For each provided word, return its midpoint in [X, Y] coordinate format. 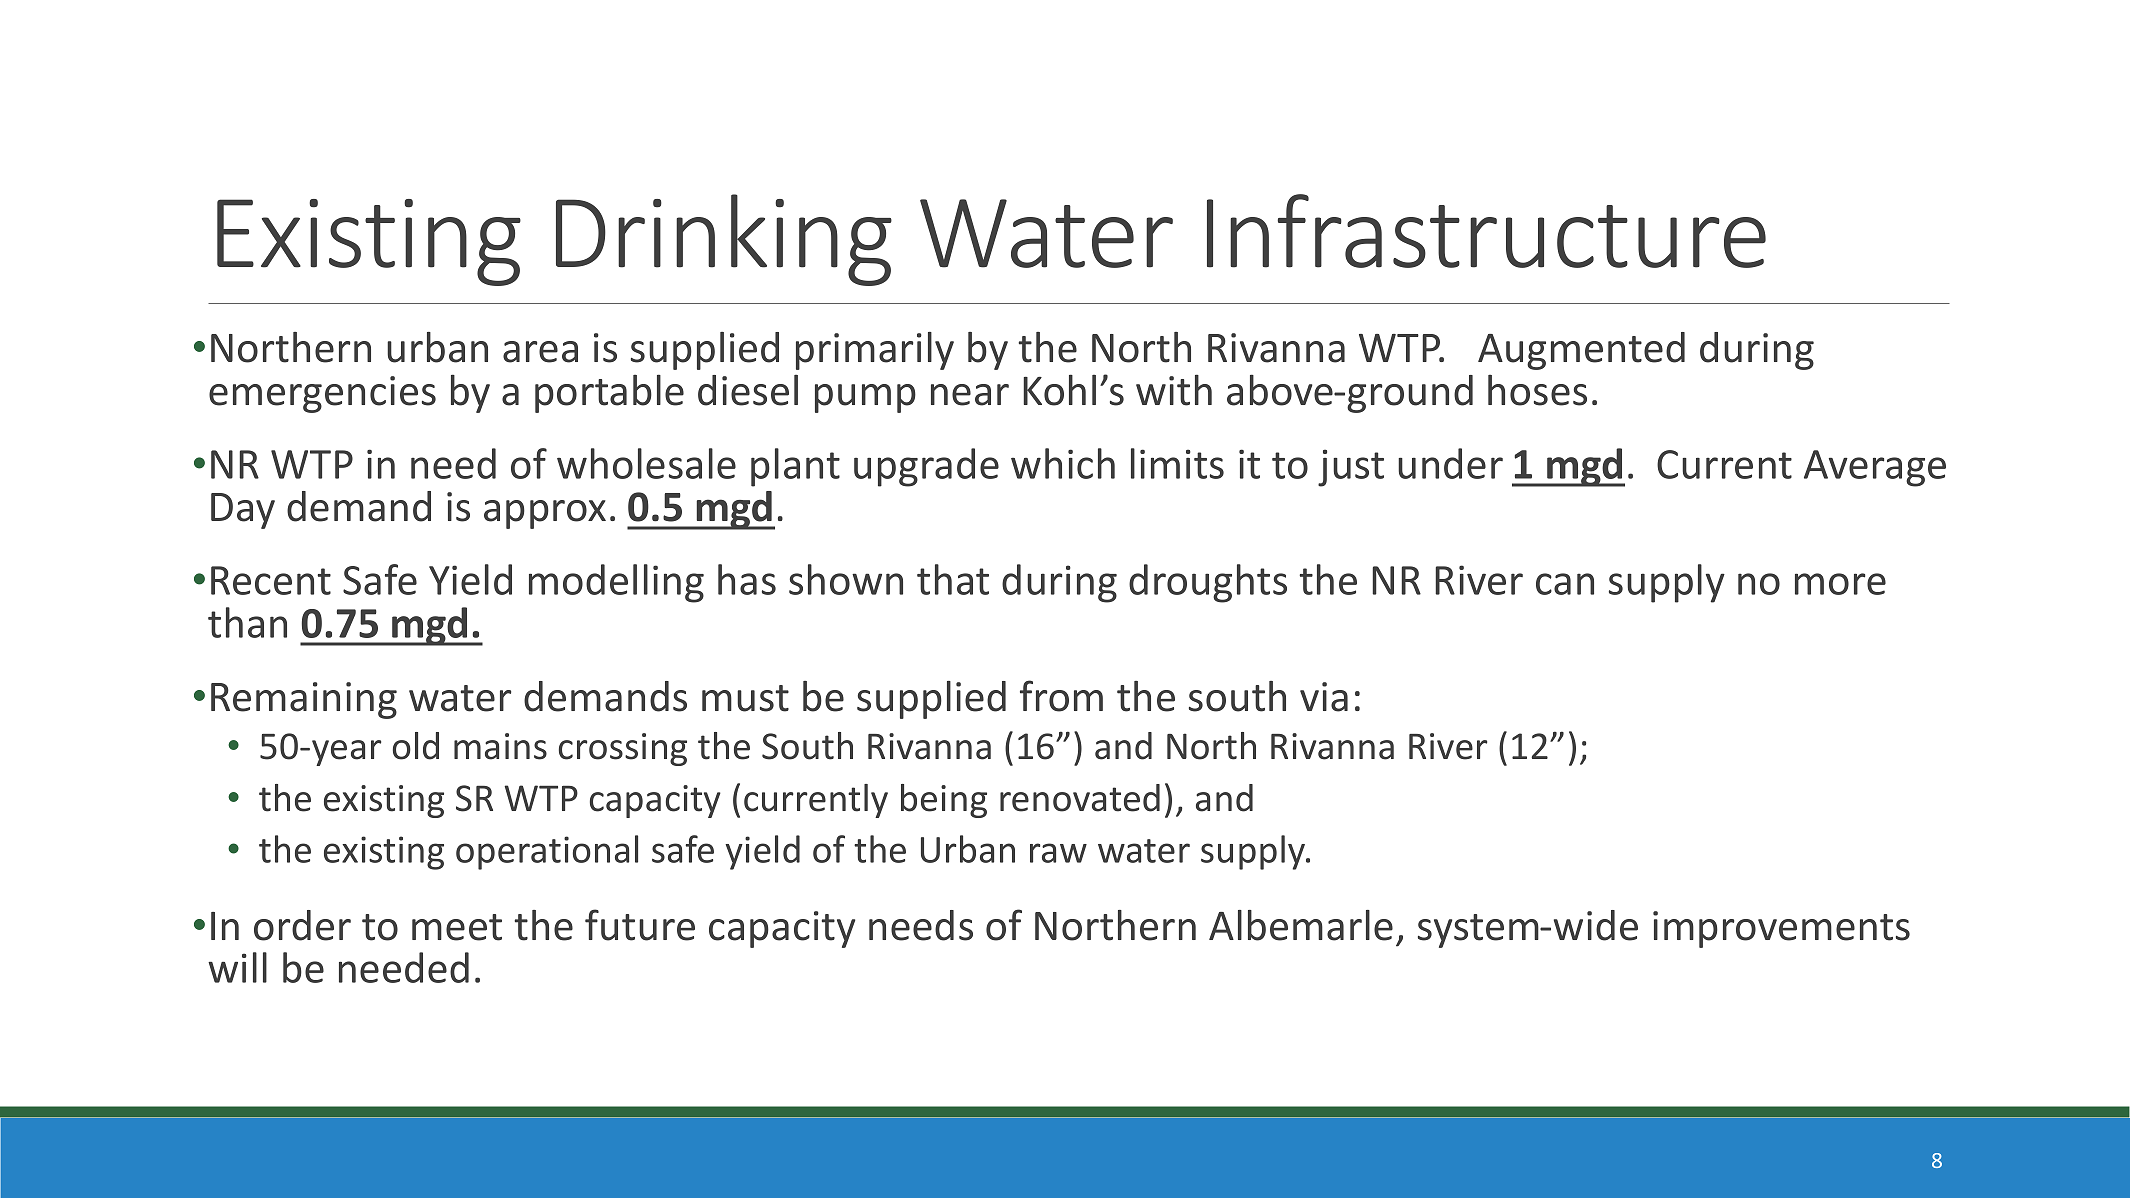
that [953, 579]
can [1565, 584]
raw [1058, 853]
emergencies [322, 394]
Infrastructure [1486, 231]
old [416, 746]
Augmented [1581, 351]
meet [457, 927]
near [970, 395]
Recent [271, 580]
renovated [1080, 798]
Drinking [724, 240]
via [1324, 697]
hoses [1537, 390]
